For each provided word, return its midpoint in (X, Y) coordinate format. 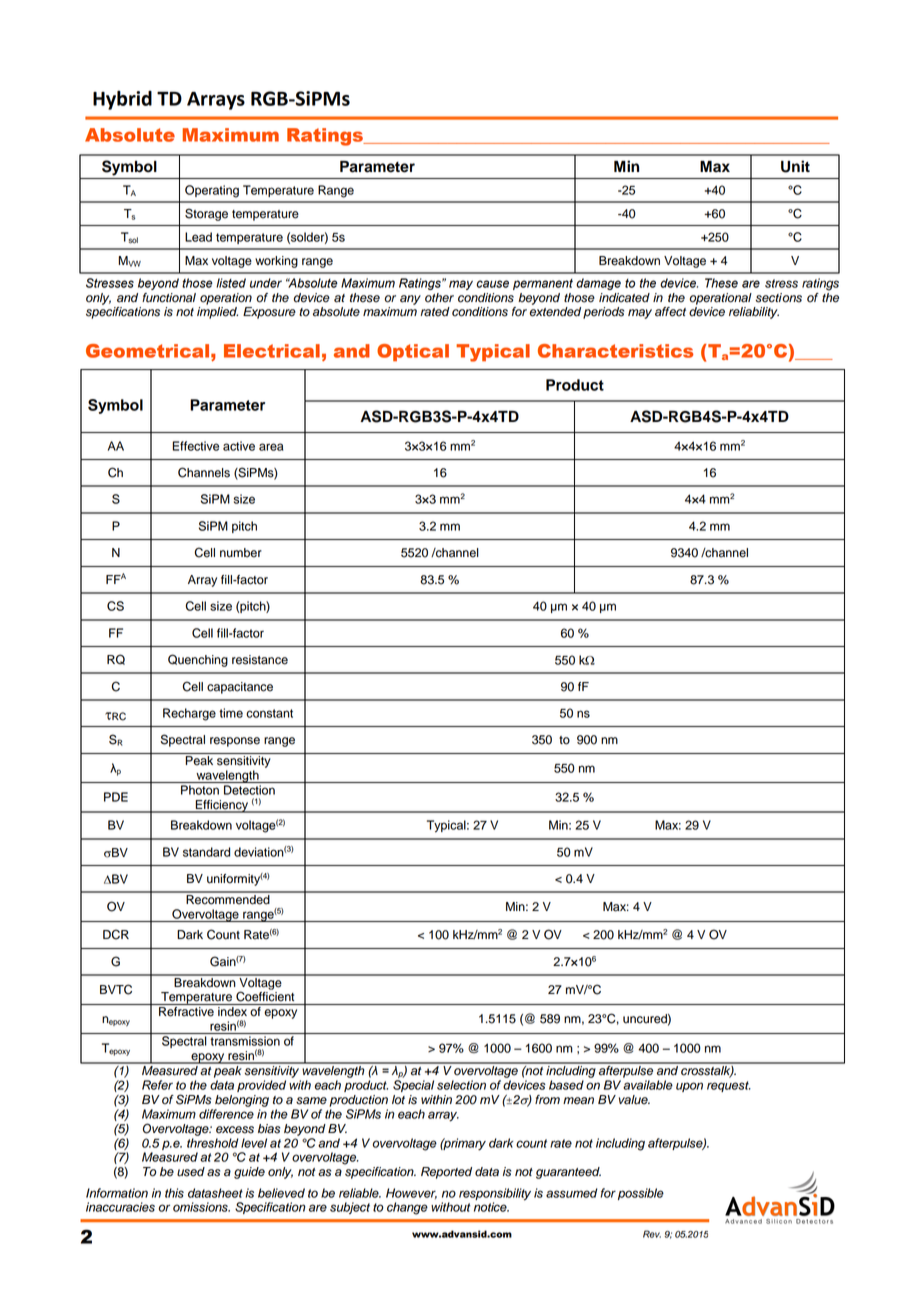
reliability (754, 313)
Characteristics (615, 351)
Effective (196, 446)
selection (461, 1085)
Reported (446, 1173)
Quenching (198, 660)
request (729, 1086)
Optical (413, 352)
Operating (212, 191)
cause (492, 284)
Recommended (228, 898)
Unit (795, 166)
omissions (201, 1207)
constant (269, 713)
